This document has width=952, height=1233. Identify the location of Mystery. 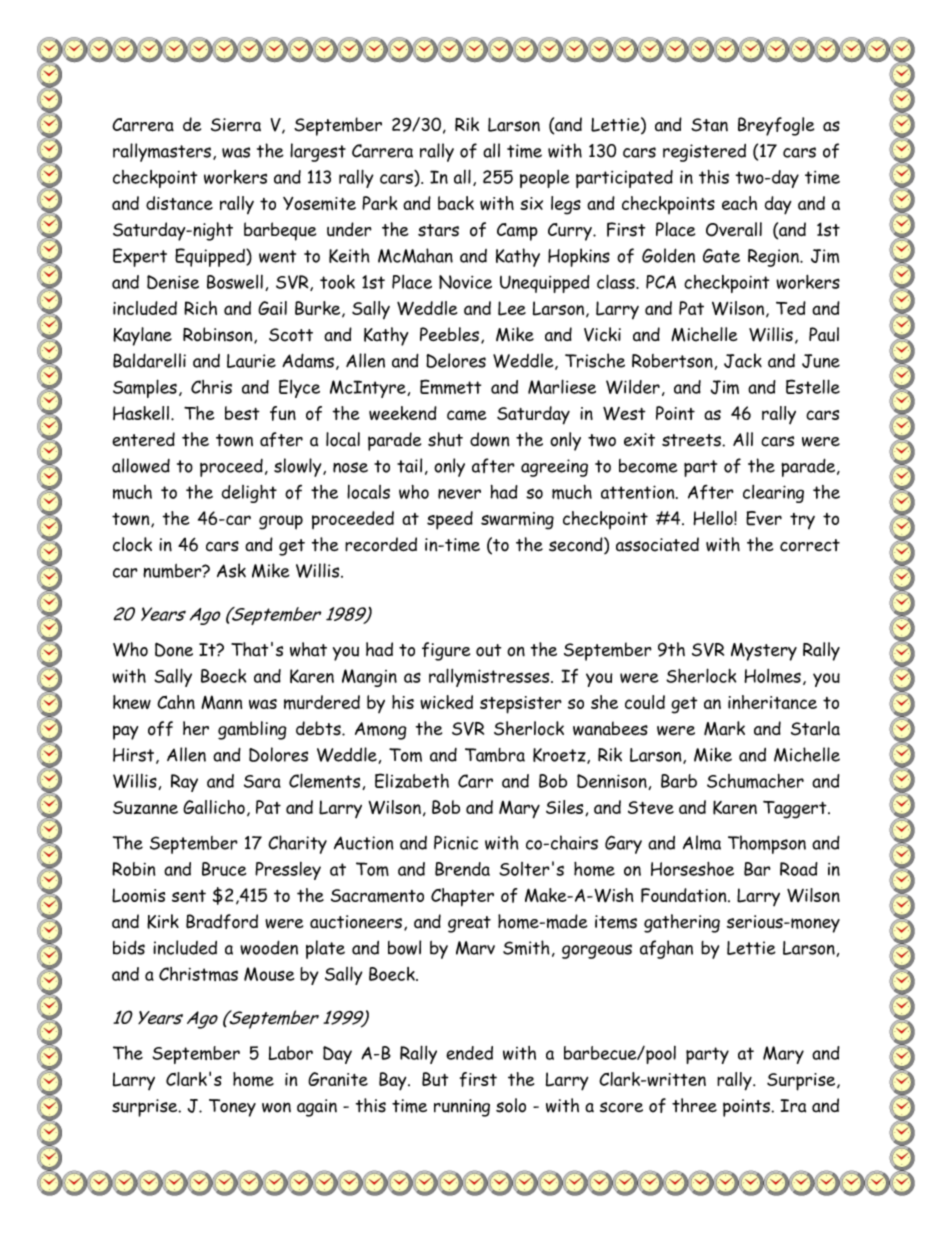
(764, 652).
